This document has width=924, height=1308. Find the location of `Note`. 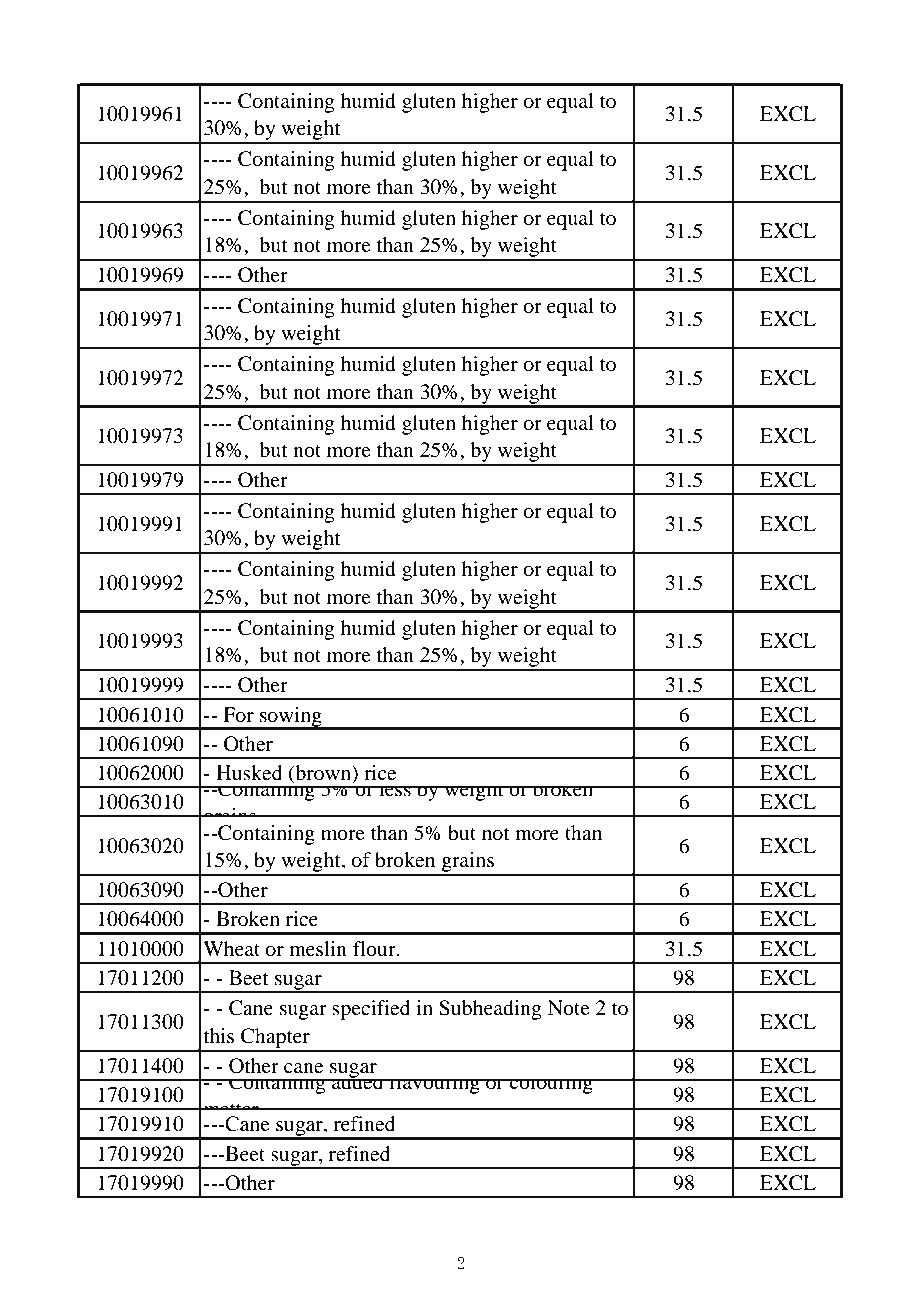

Note is located at coordinates (569, 1008).
